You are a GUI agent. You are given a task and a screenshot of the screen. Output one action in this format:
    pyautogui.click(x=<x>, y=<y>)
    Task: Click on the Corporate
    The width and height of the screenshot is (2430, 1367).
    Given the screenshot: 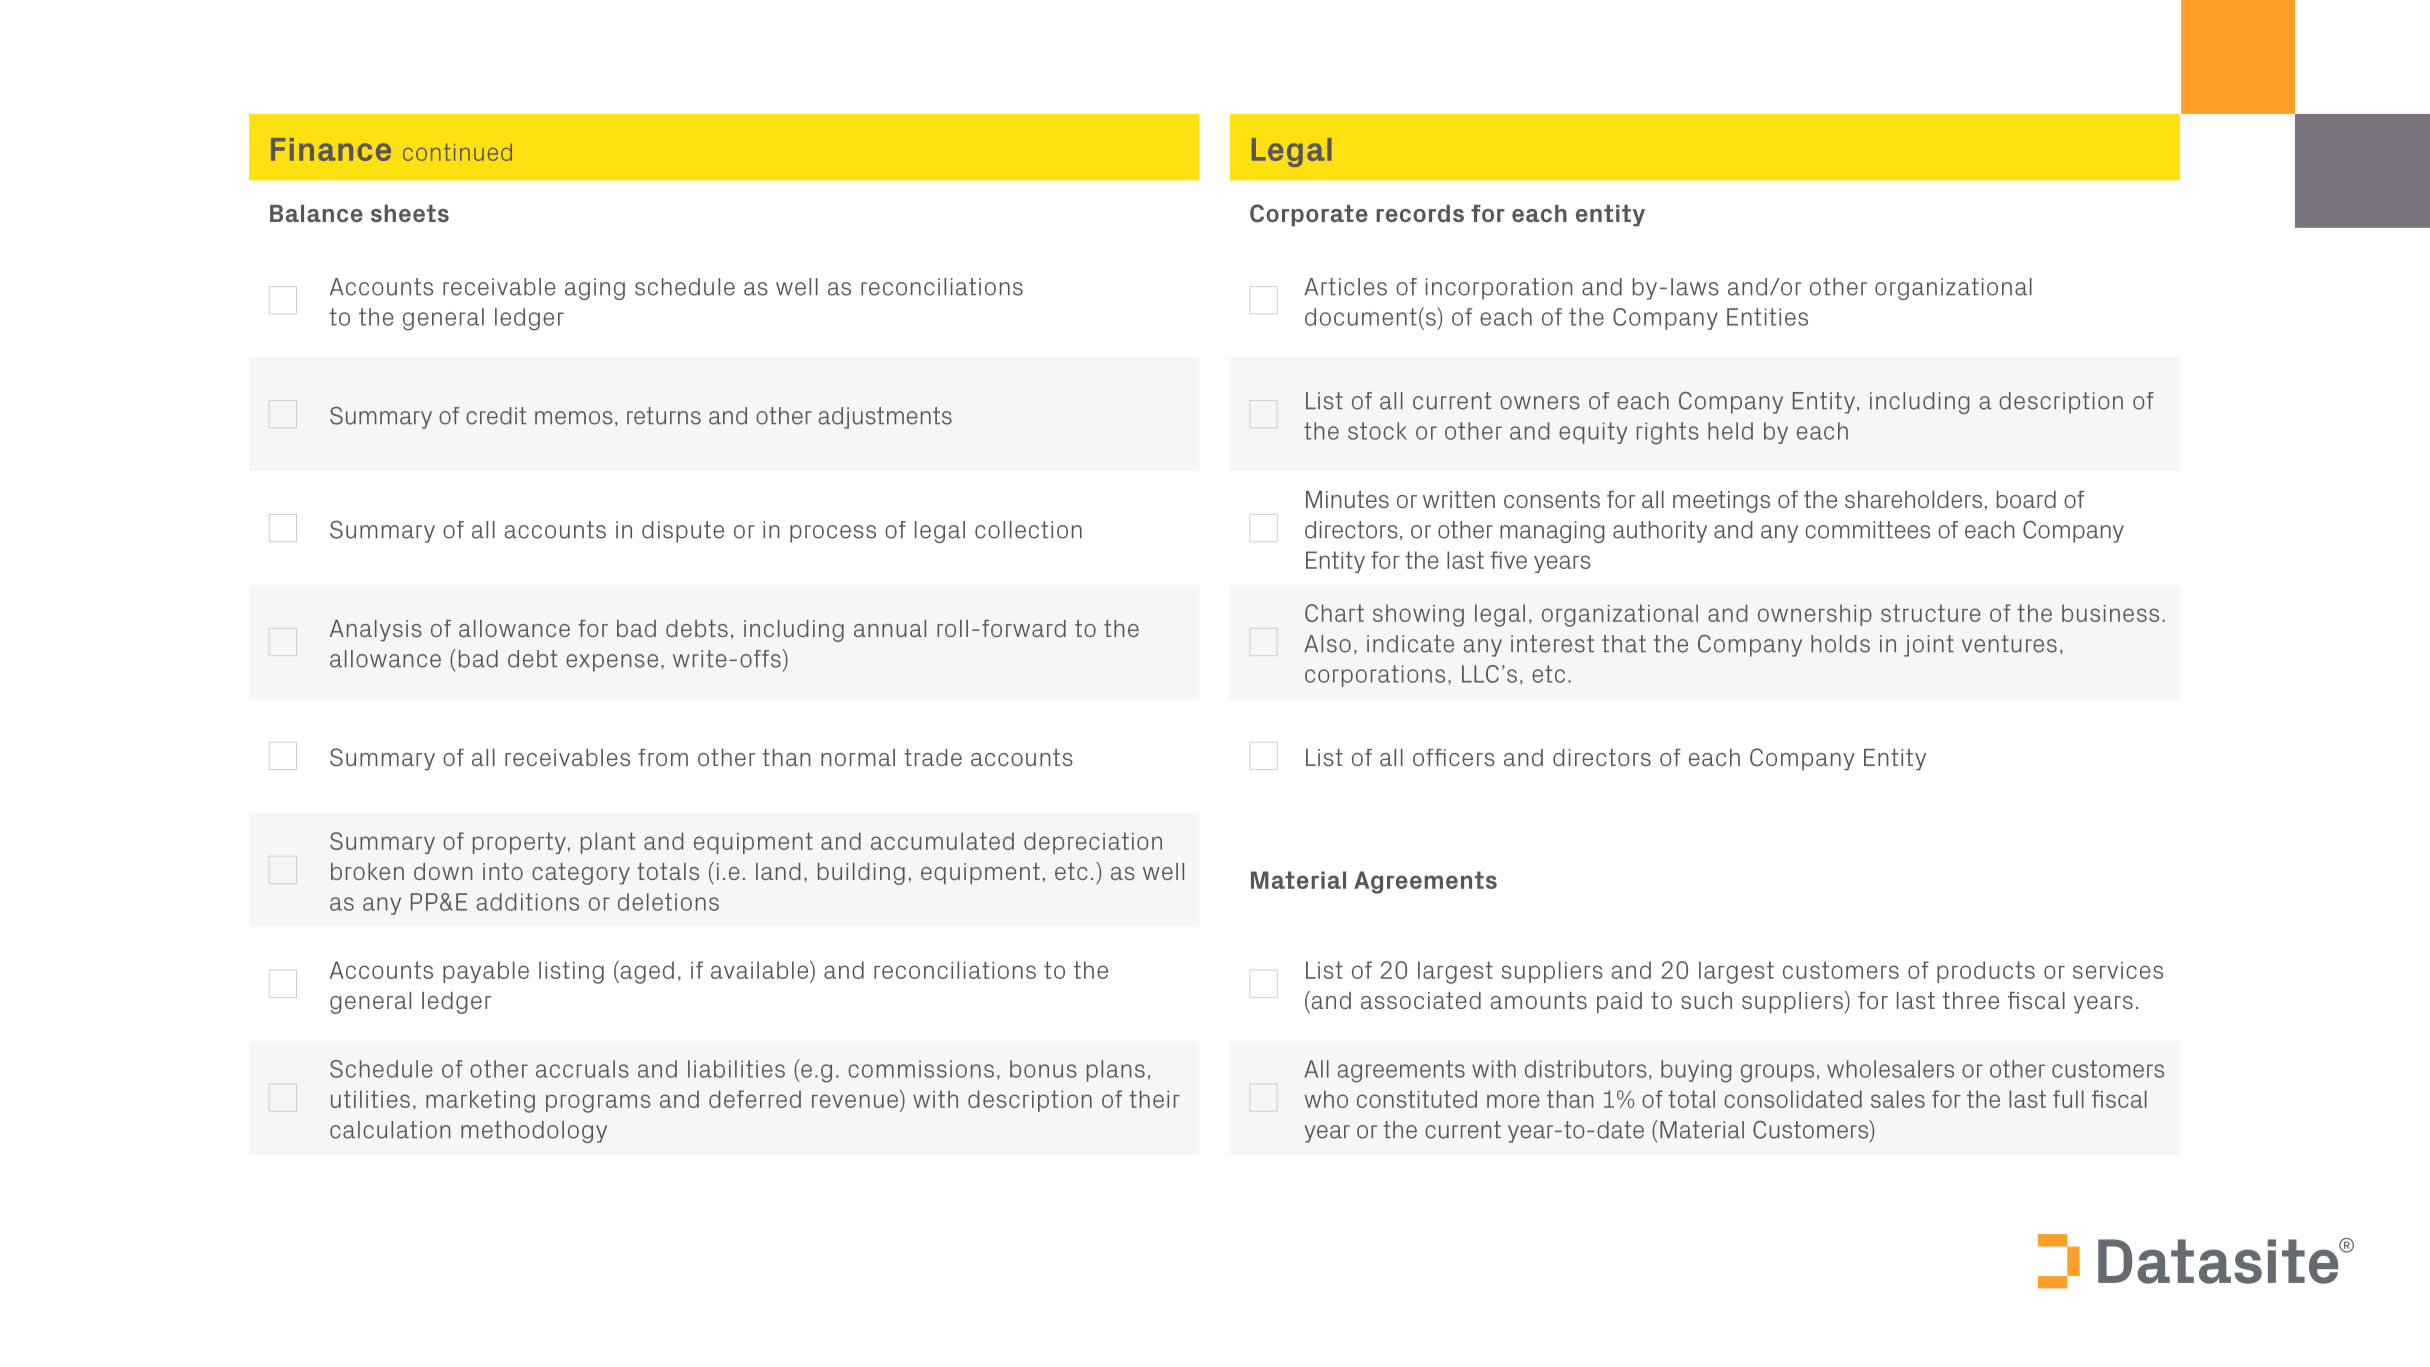 What is the action you would take?
    pyautogui.click(x=1309, y=215)
